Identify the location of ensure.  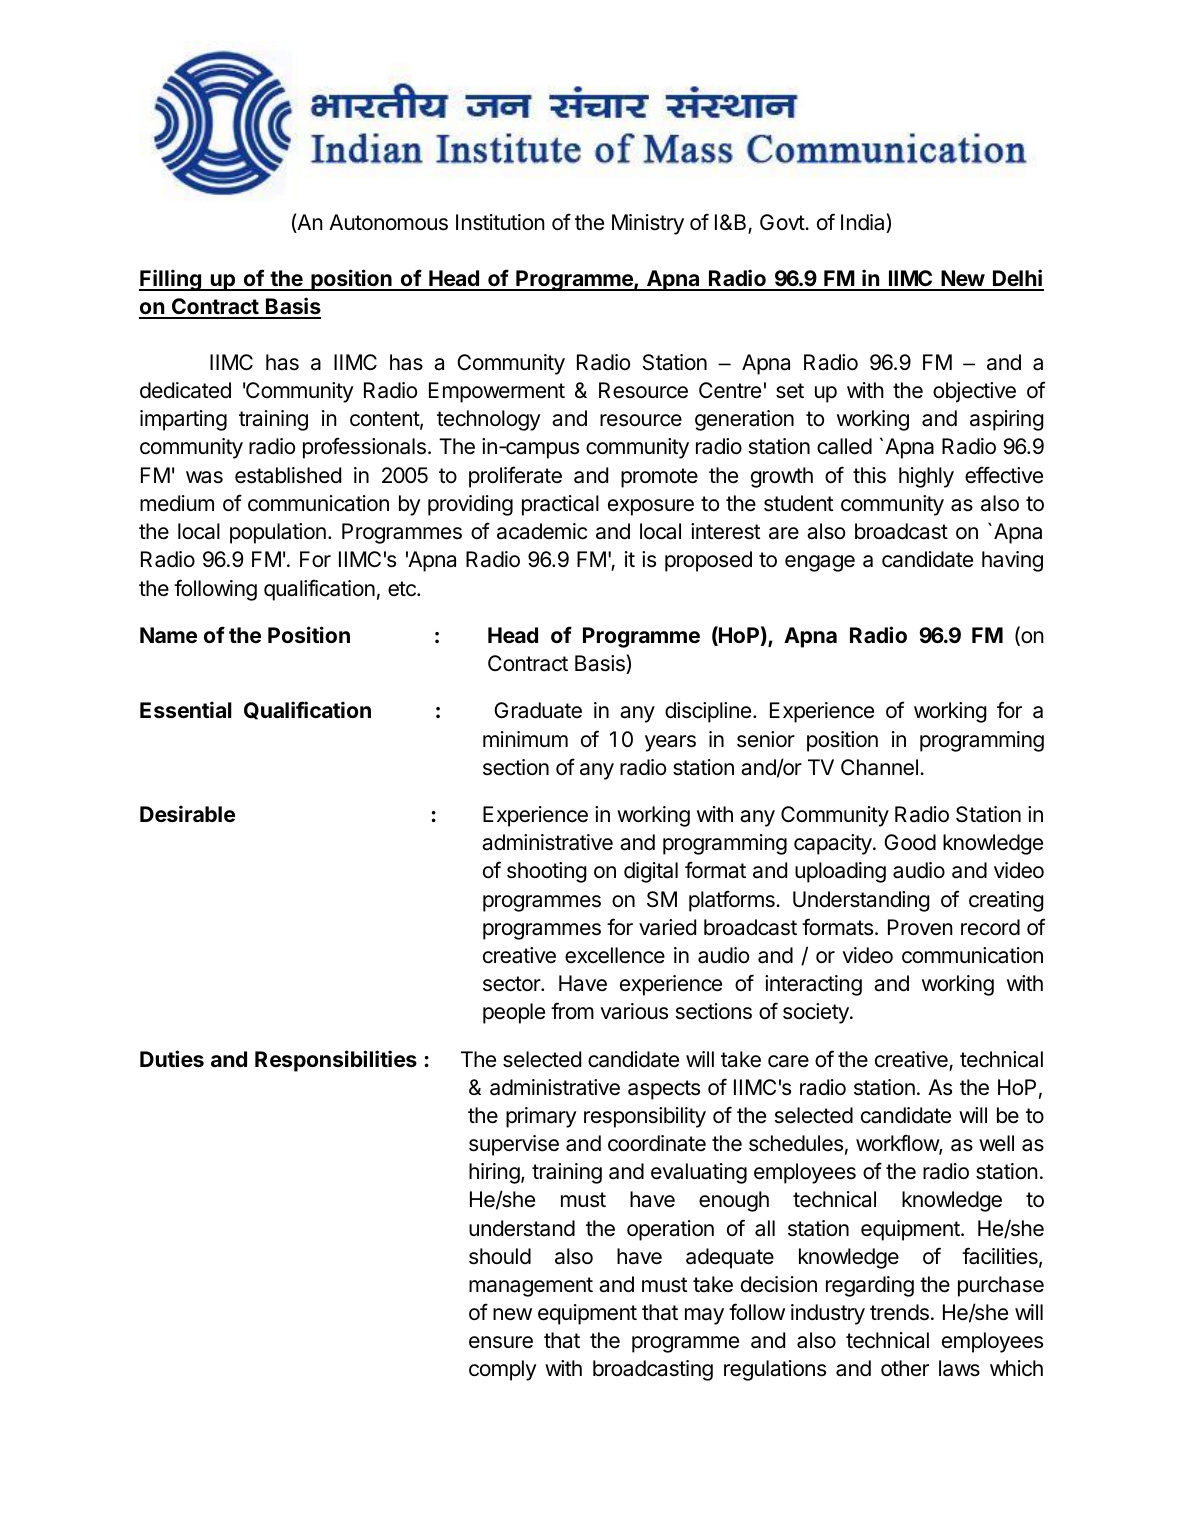
(501, 1342).
